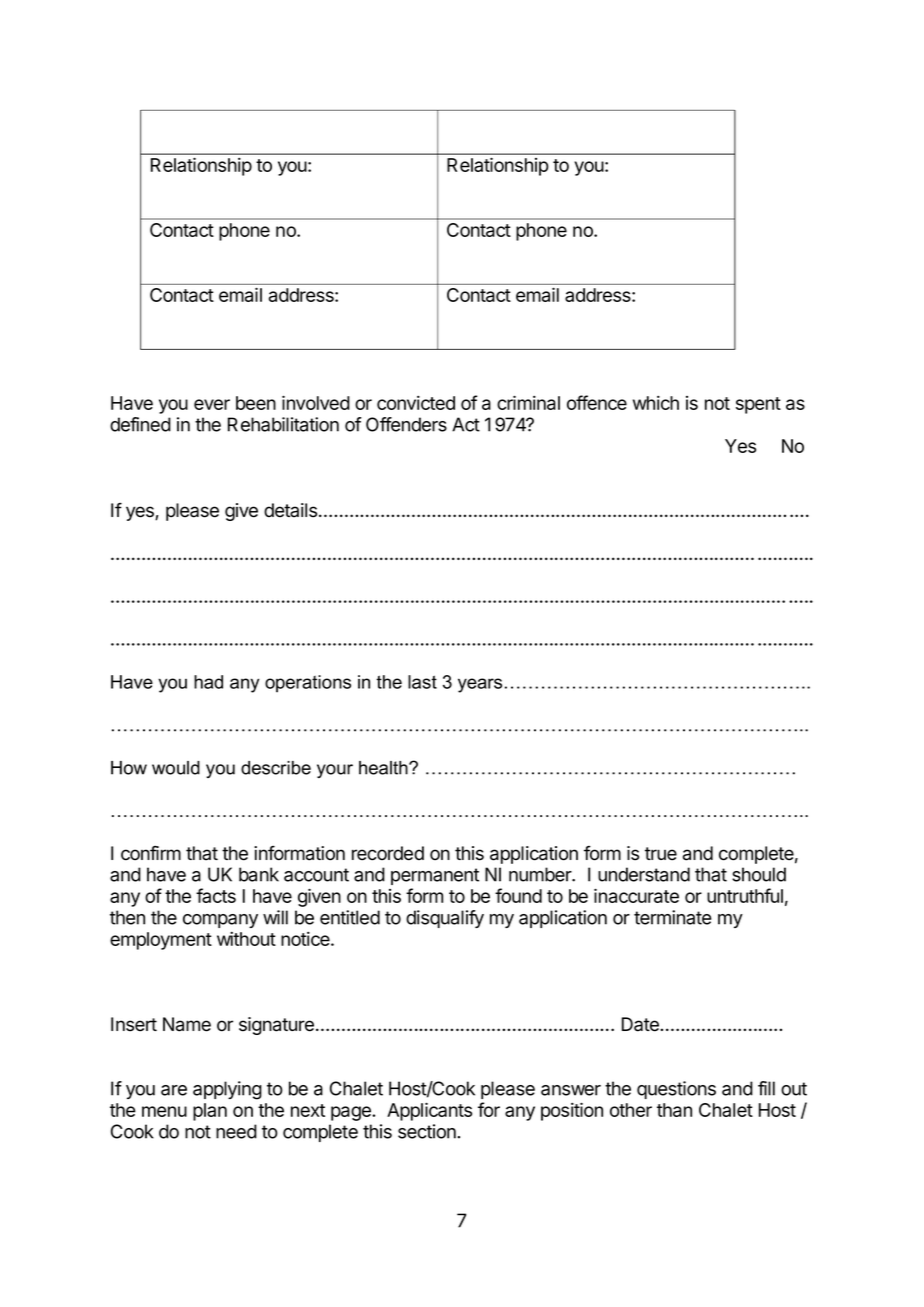 The image size is (924, 1307). What do you see at coordinates (216, 895) in the screenshot?
I see `facts` at bounding box center [216, 895].
